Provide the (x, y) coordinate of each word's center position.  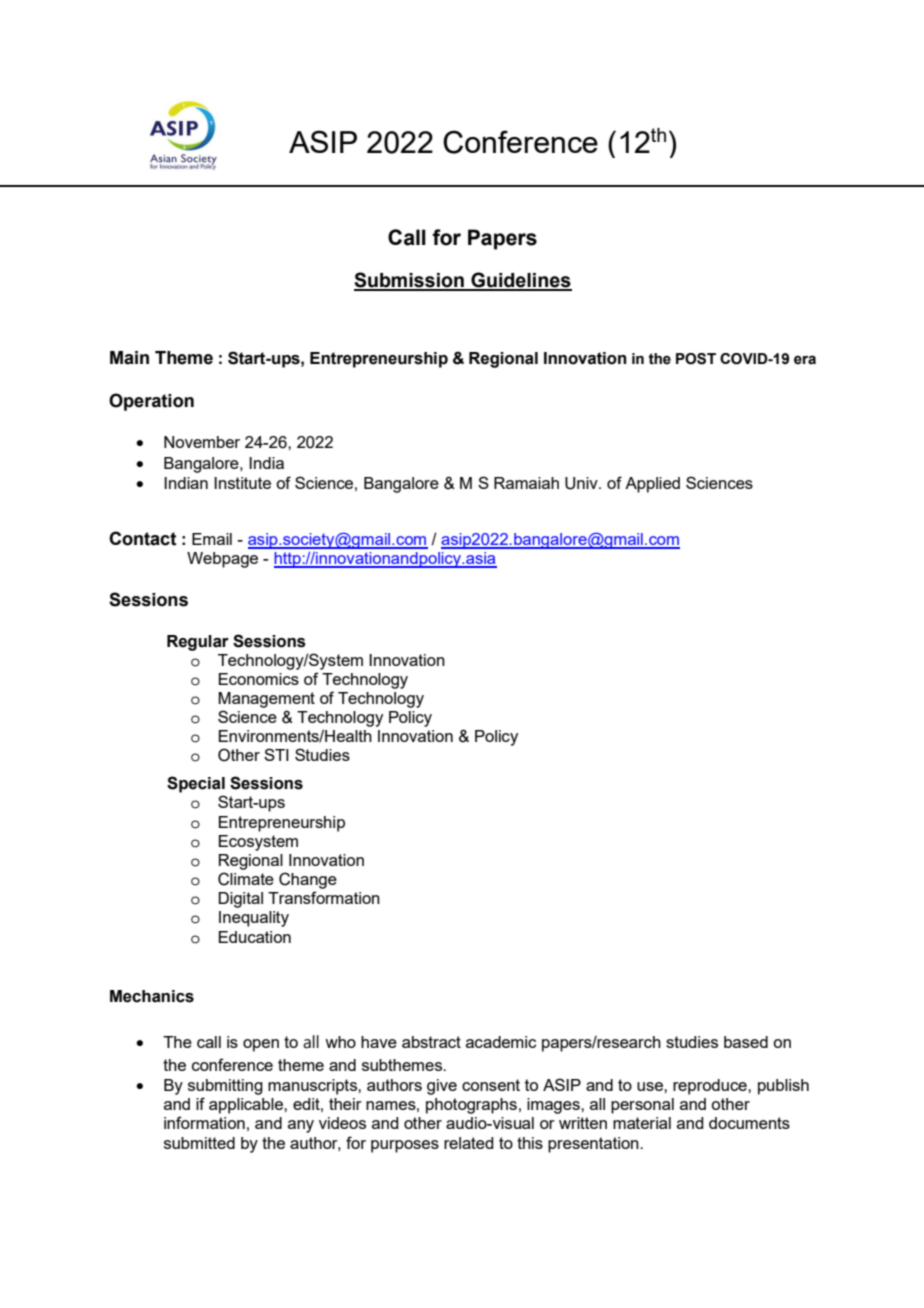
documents (749, 1123)
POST (696, 359)
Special (196, 784)
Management (266, 700)
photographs (471, 1106)
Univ (582, 483)
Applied (652, 485)
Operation (151, 402)
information (204, 1122)
